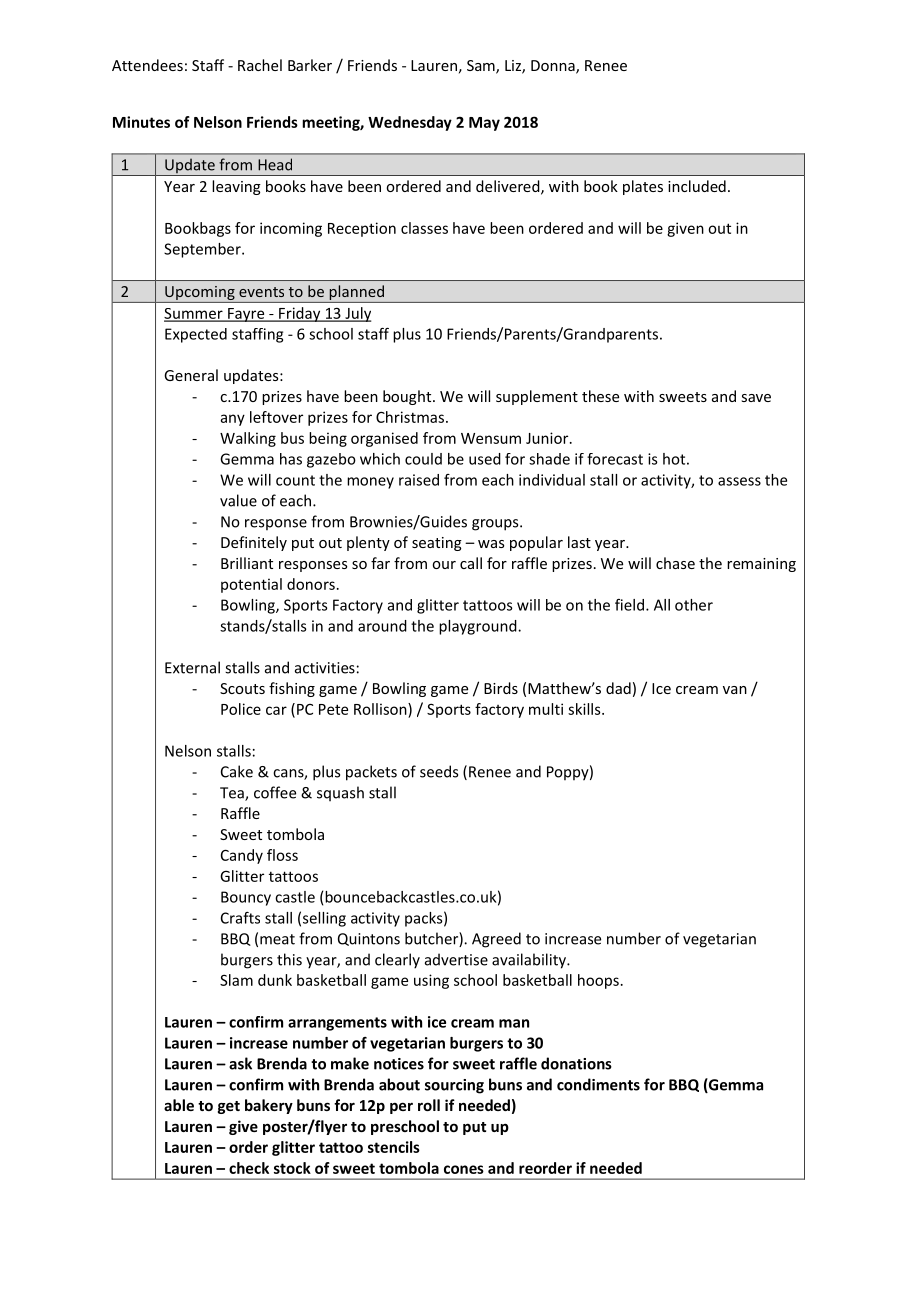 This image has height=1308, width=924. What do you see at coordinates (423, 459) in the image?
I see `could` at bounding box center [423, 459].
